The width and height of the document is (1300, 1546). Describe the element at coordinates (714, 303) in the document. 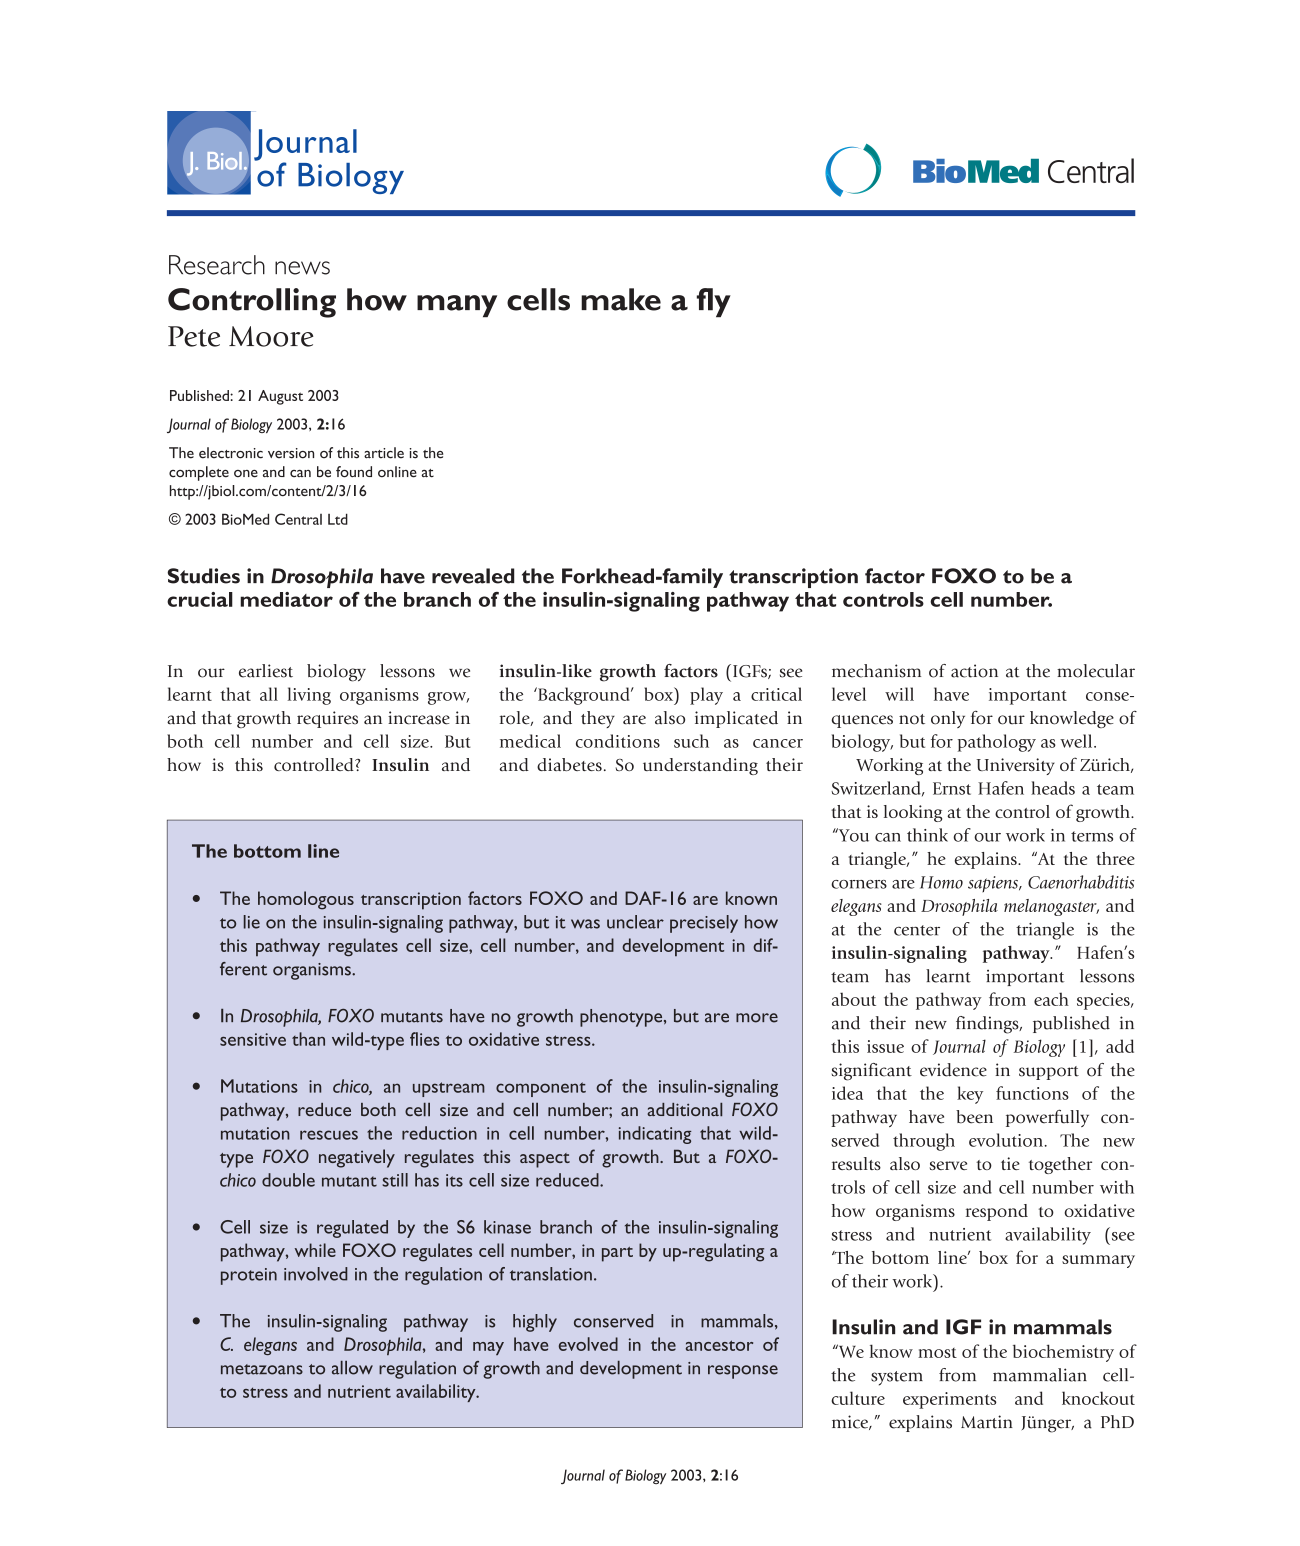

I see `fly` at that location.
